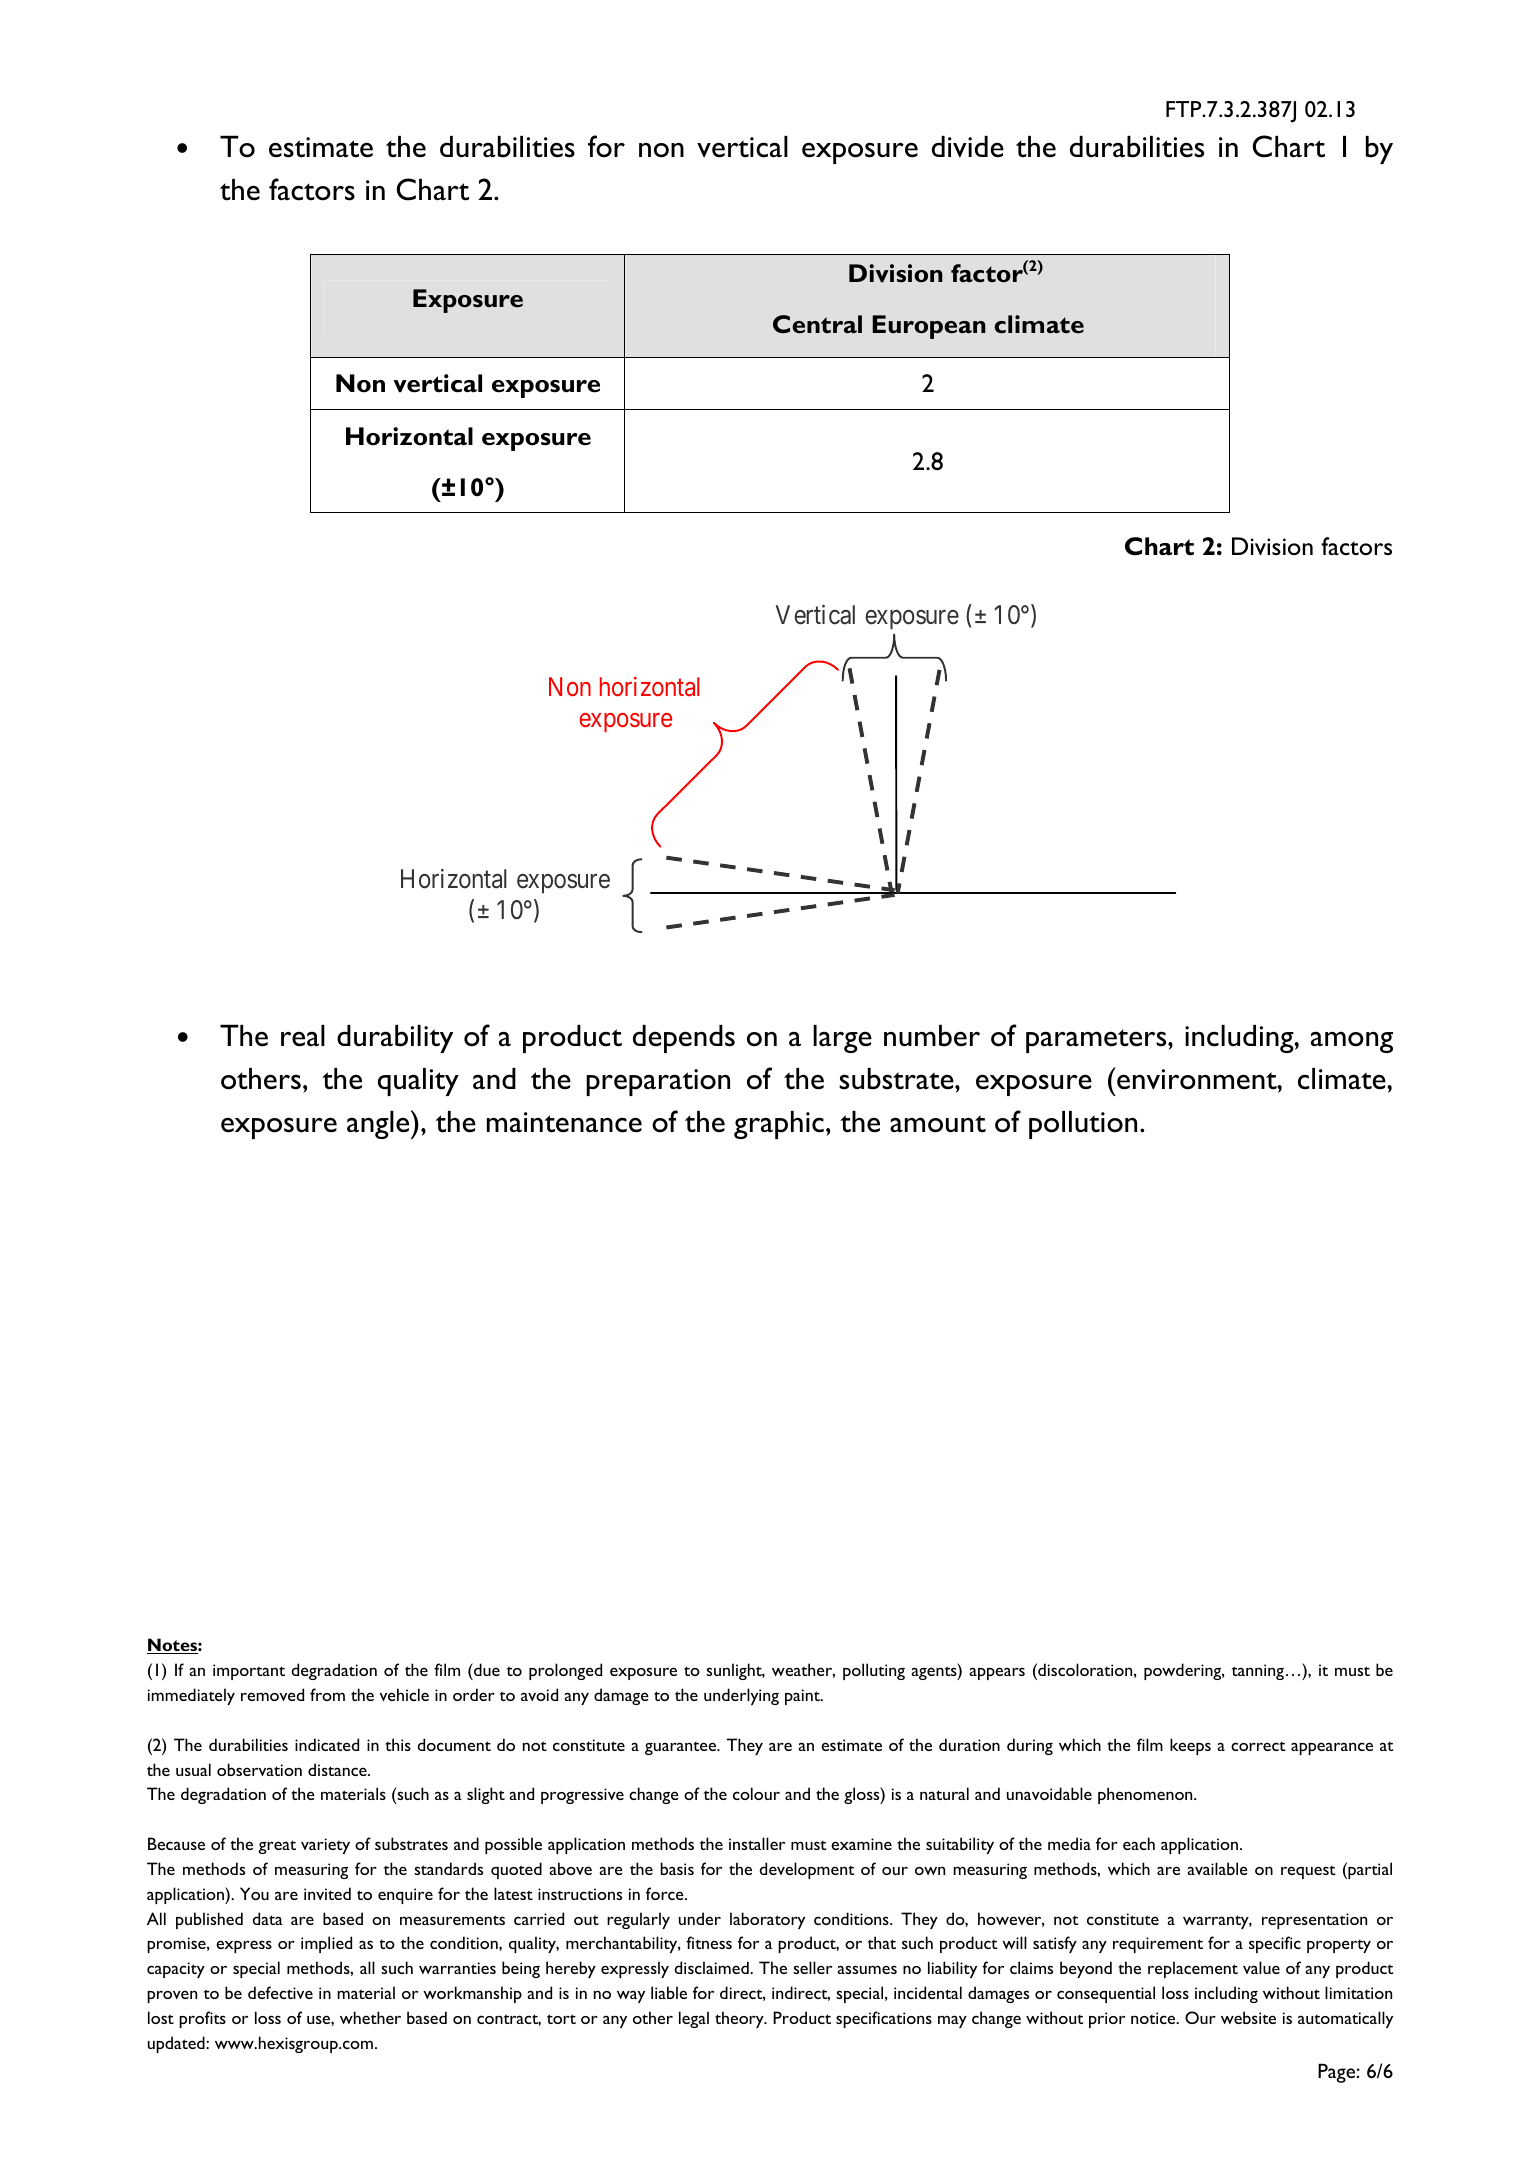 Image resolution: width=1539 pixels, height=2178 pixels. Describe the element at coordinates (968, 147) in the page. I see `divide` at that location.
